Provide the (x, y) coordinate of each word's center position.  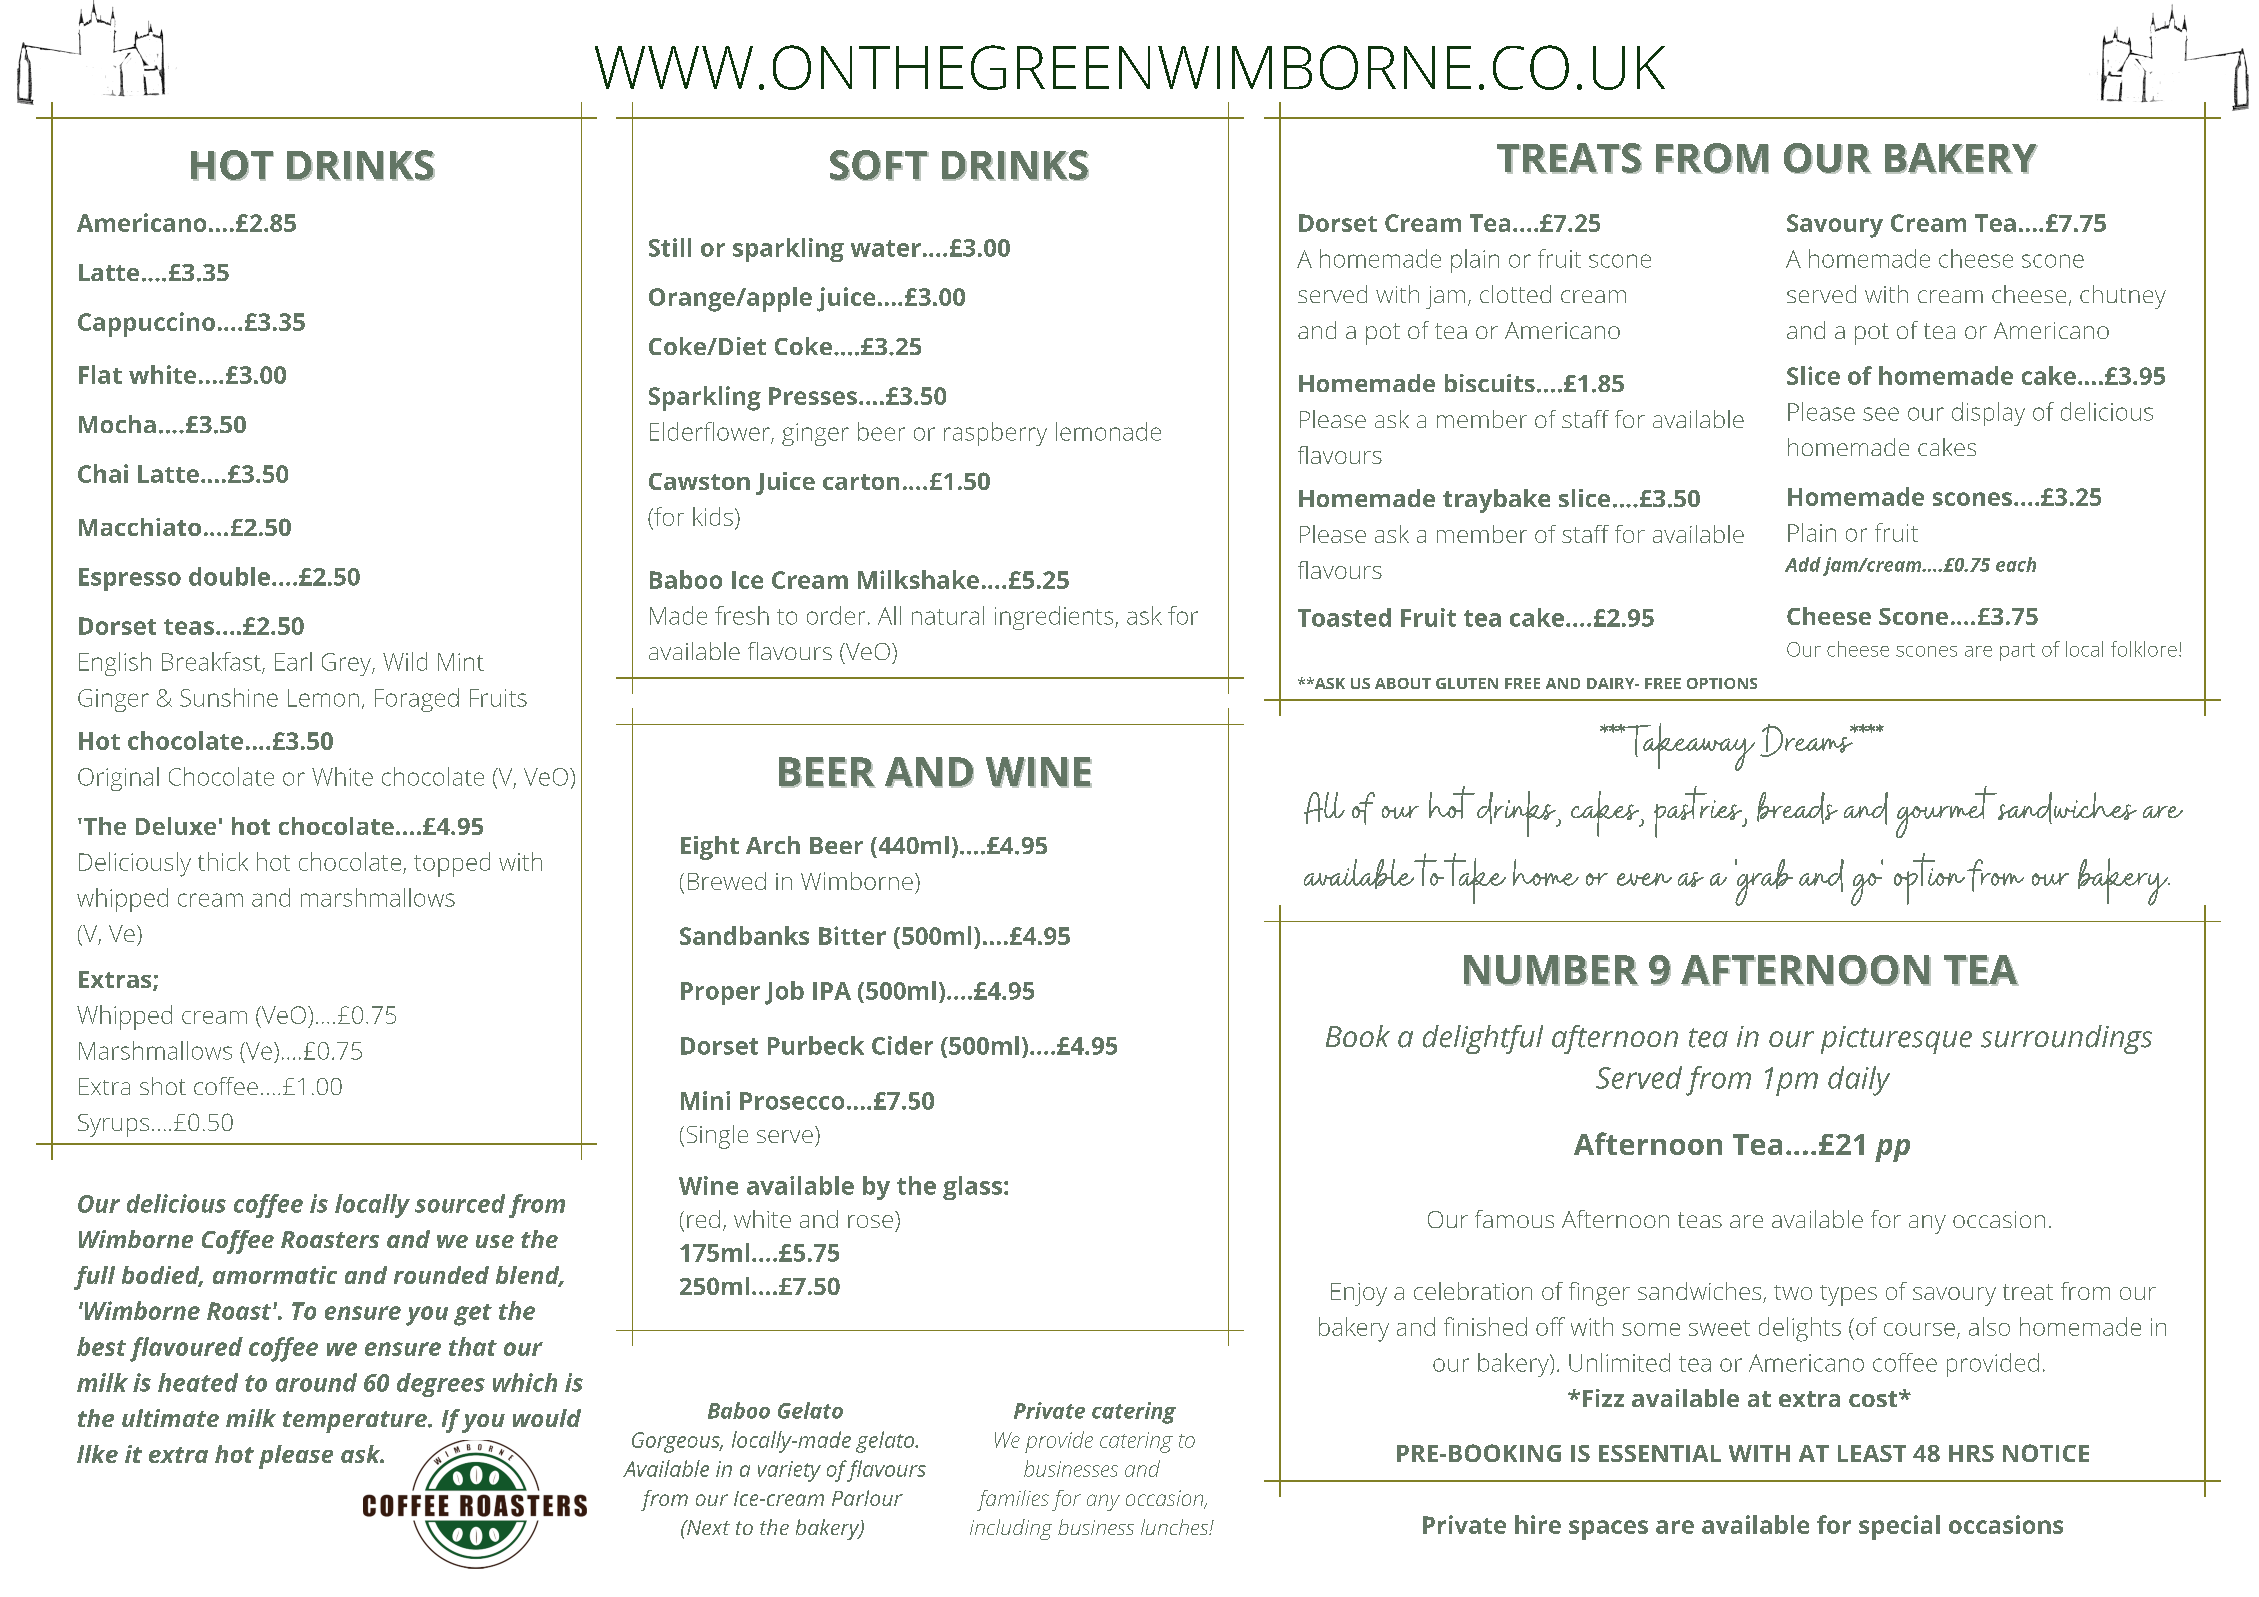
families (1013, 1500)
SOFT (879, 165)
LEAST (1872, 1453)
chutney (2123, 297)
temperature (356, 1422)
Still (670, 247)
